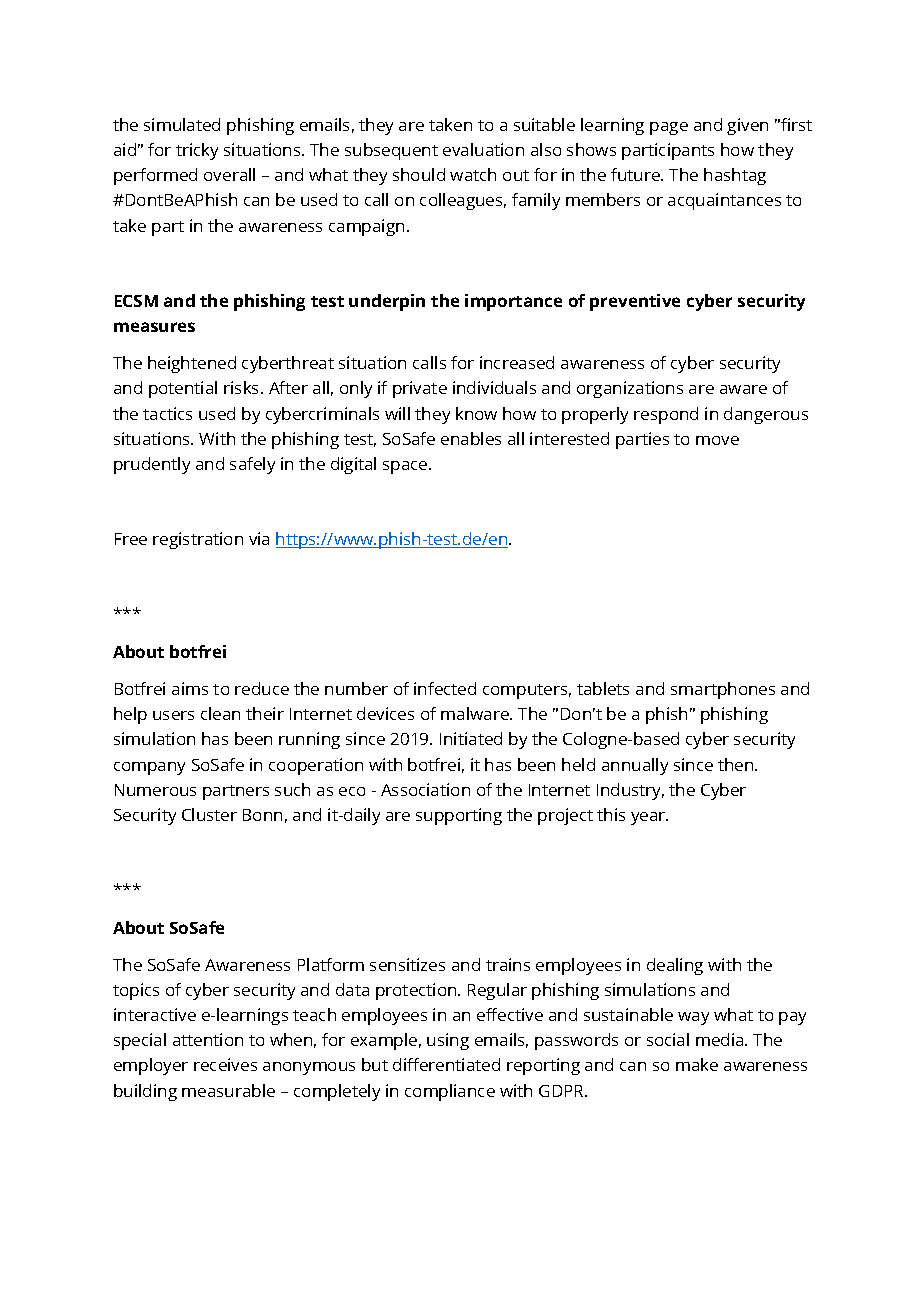 Image resolution: width=924 pixels, height=1308 pixels. Describe the element at coordinates (735, 176) in the screenshot. I see `hashtag` at that location.
